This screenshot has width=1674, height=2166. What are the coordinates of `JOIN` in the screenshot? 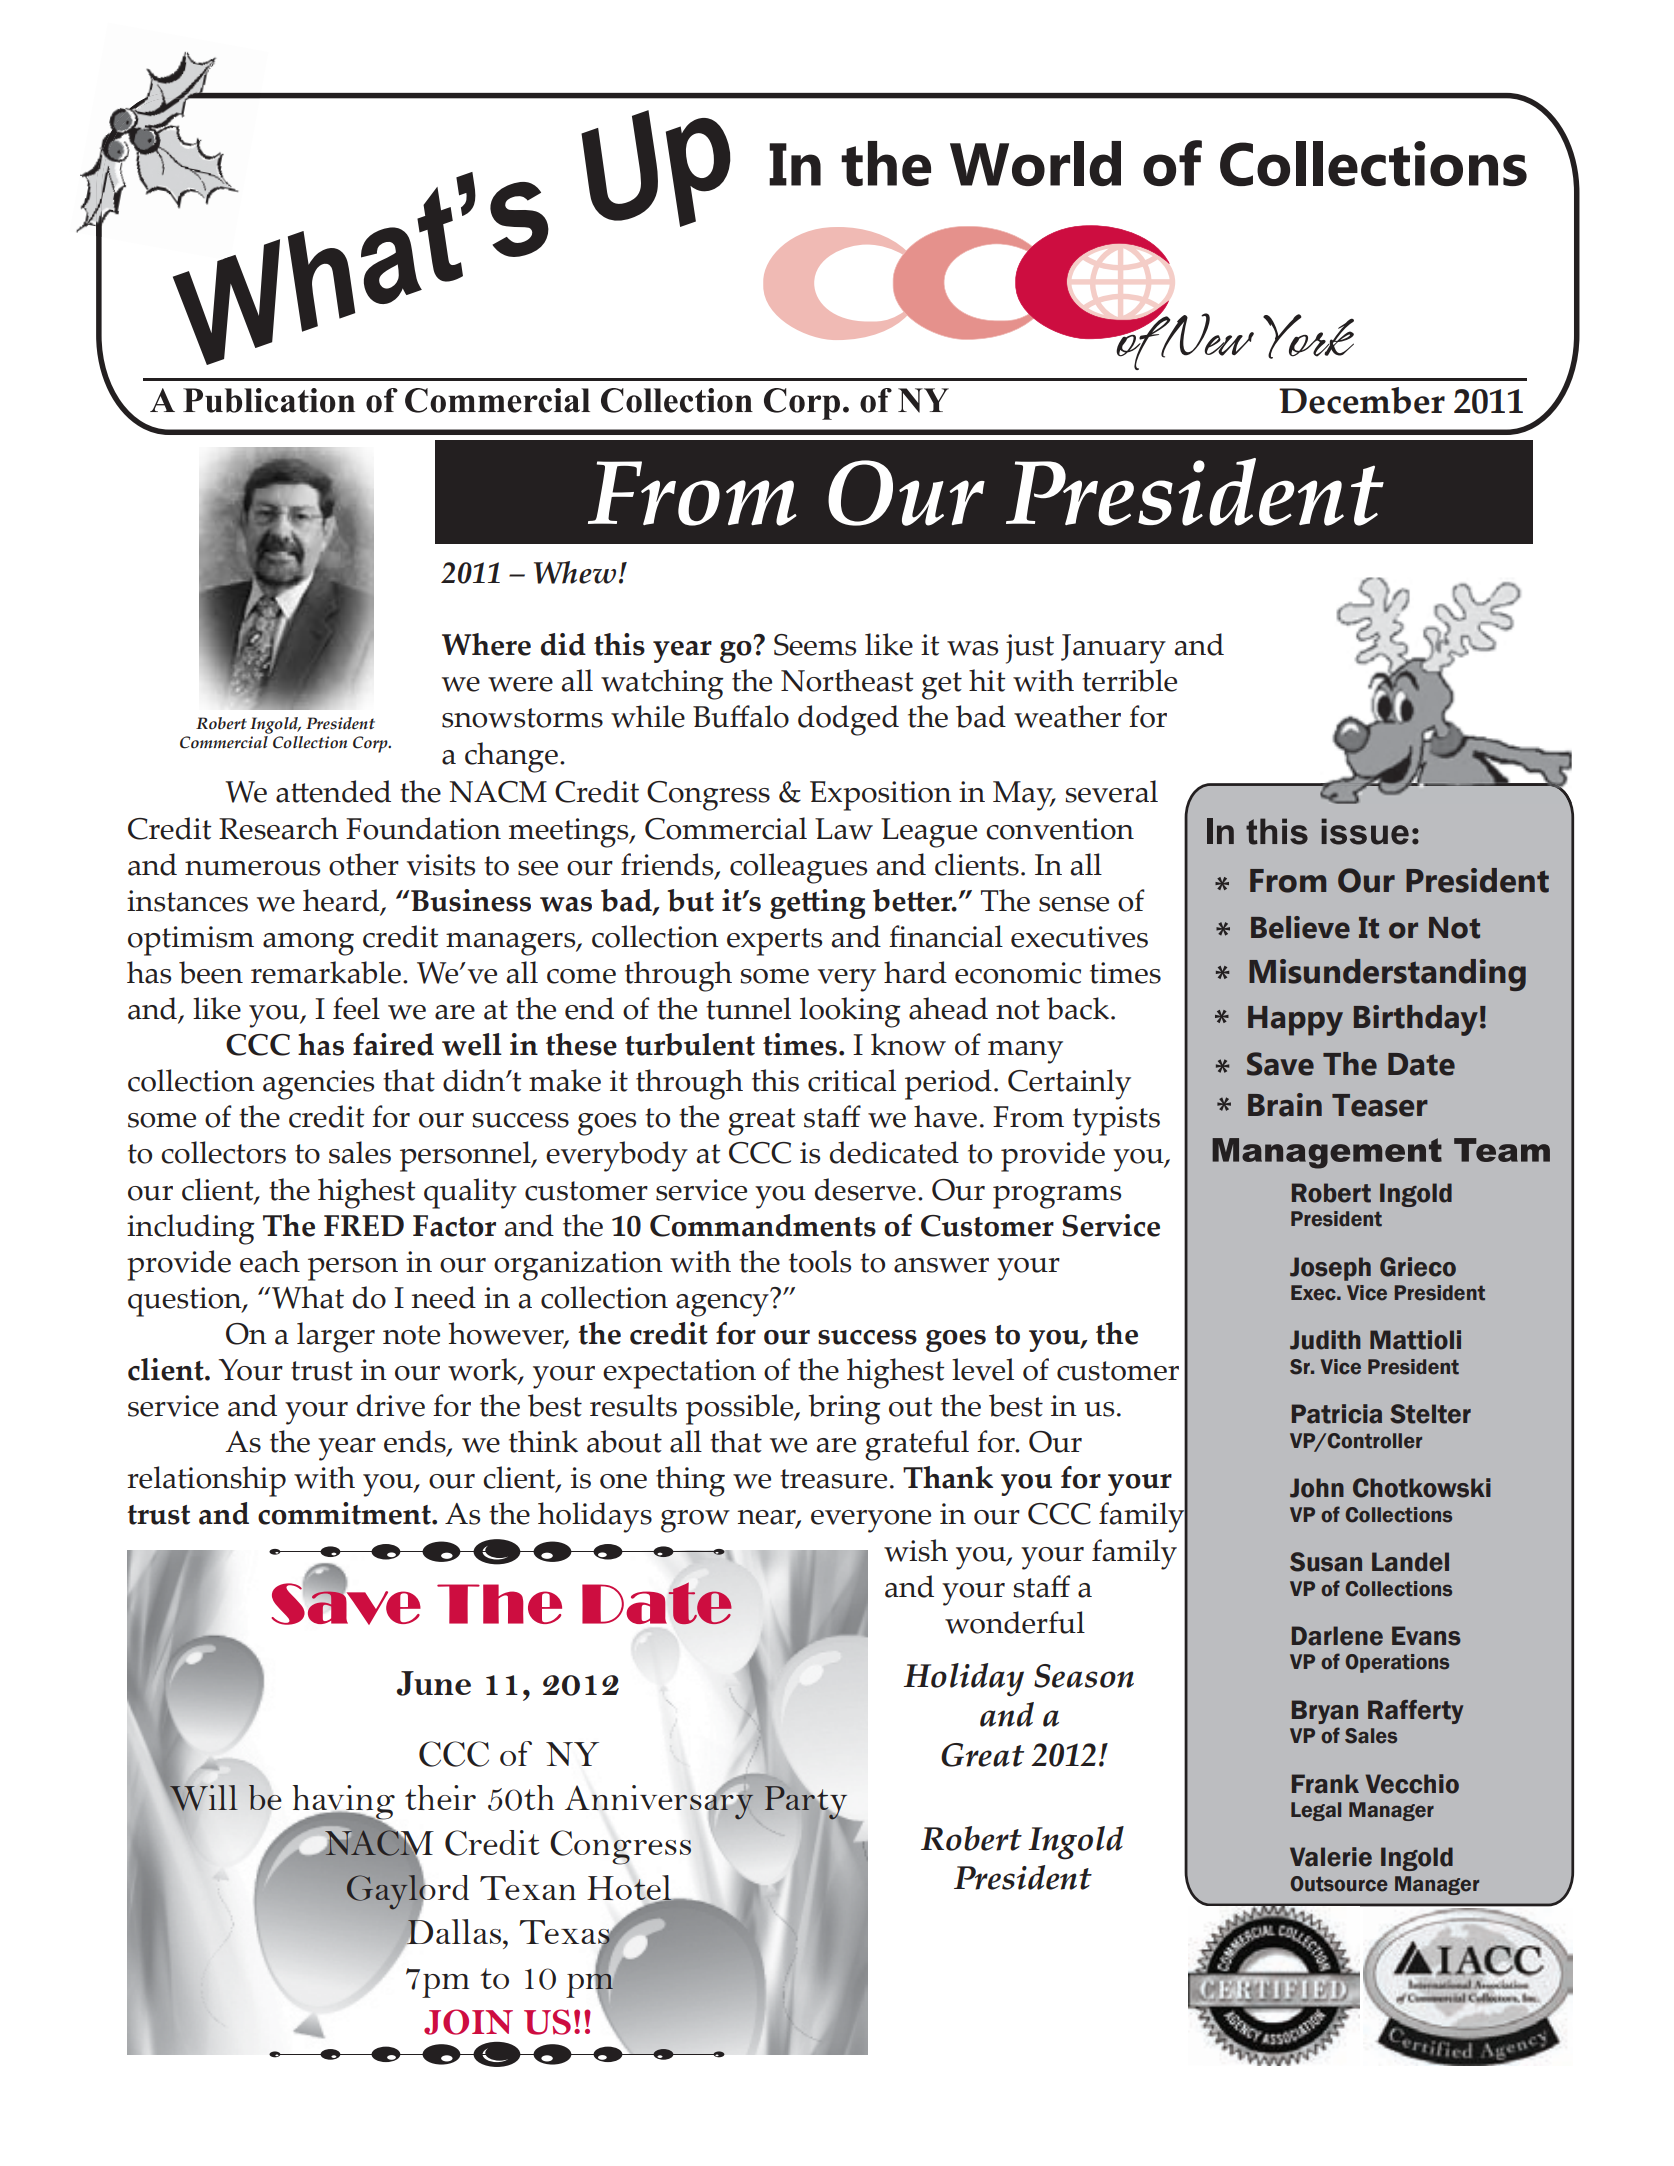 It's located at (468, 2022).
